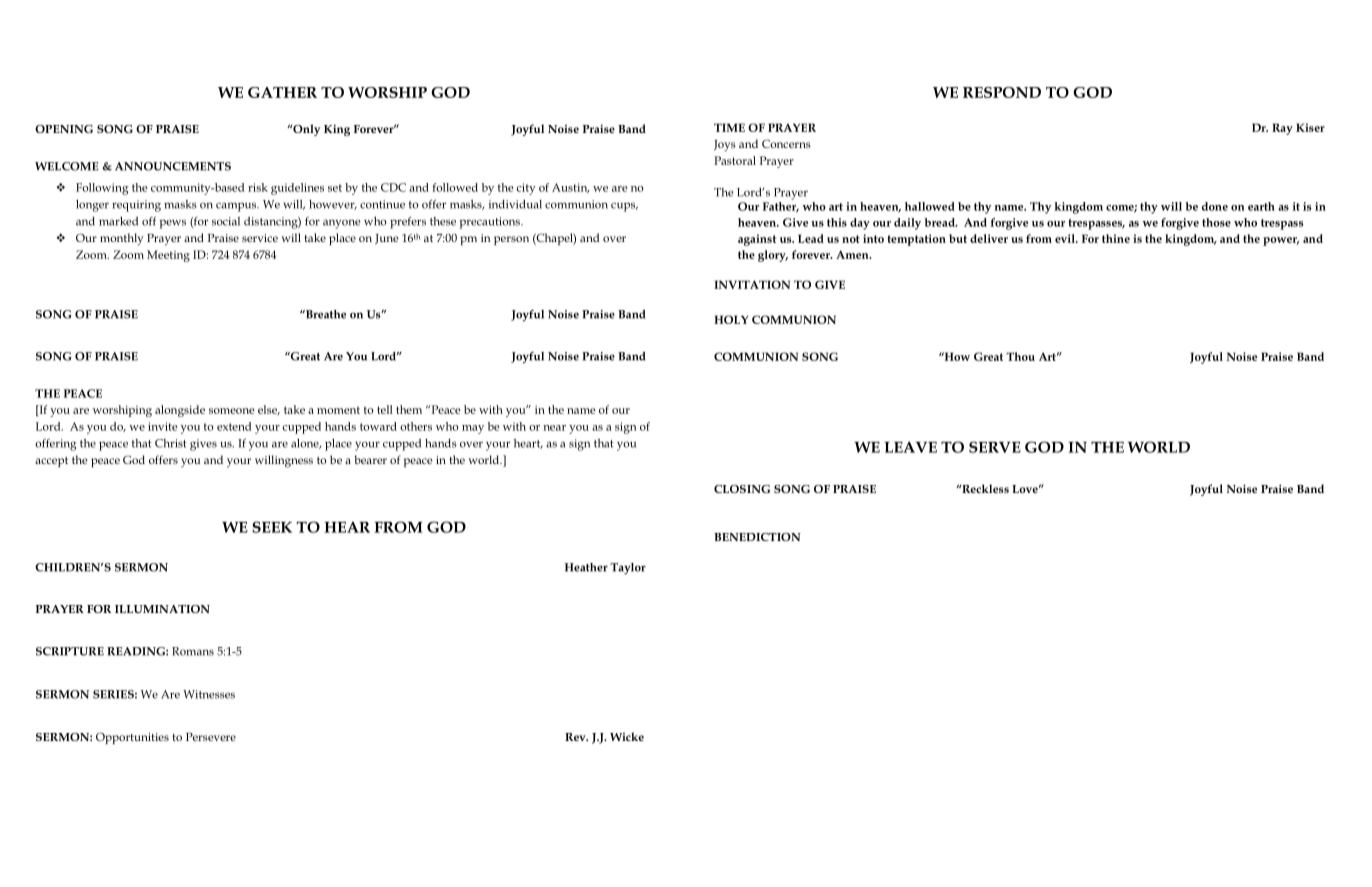 The width and height of the screenshot is (1372, 887). I want to click on GATHER, so click(282, 92).
